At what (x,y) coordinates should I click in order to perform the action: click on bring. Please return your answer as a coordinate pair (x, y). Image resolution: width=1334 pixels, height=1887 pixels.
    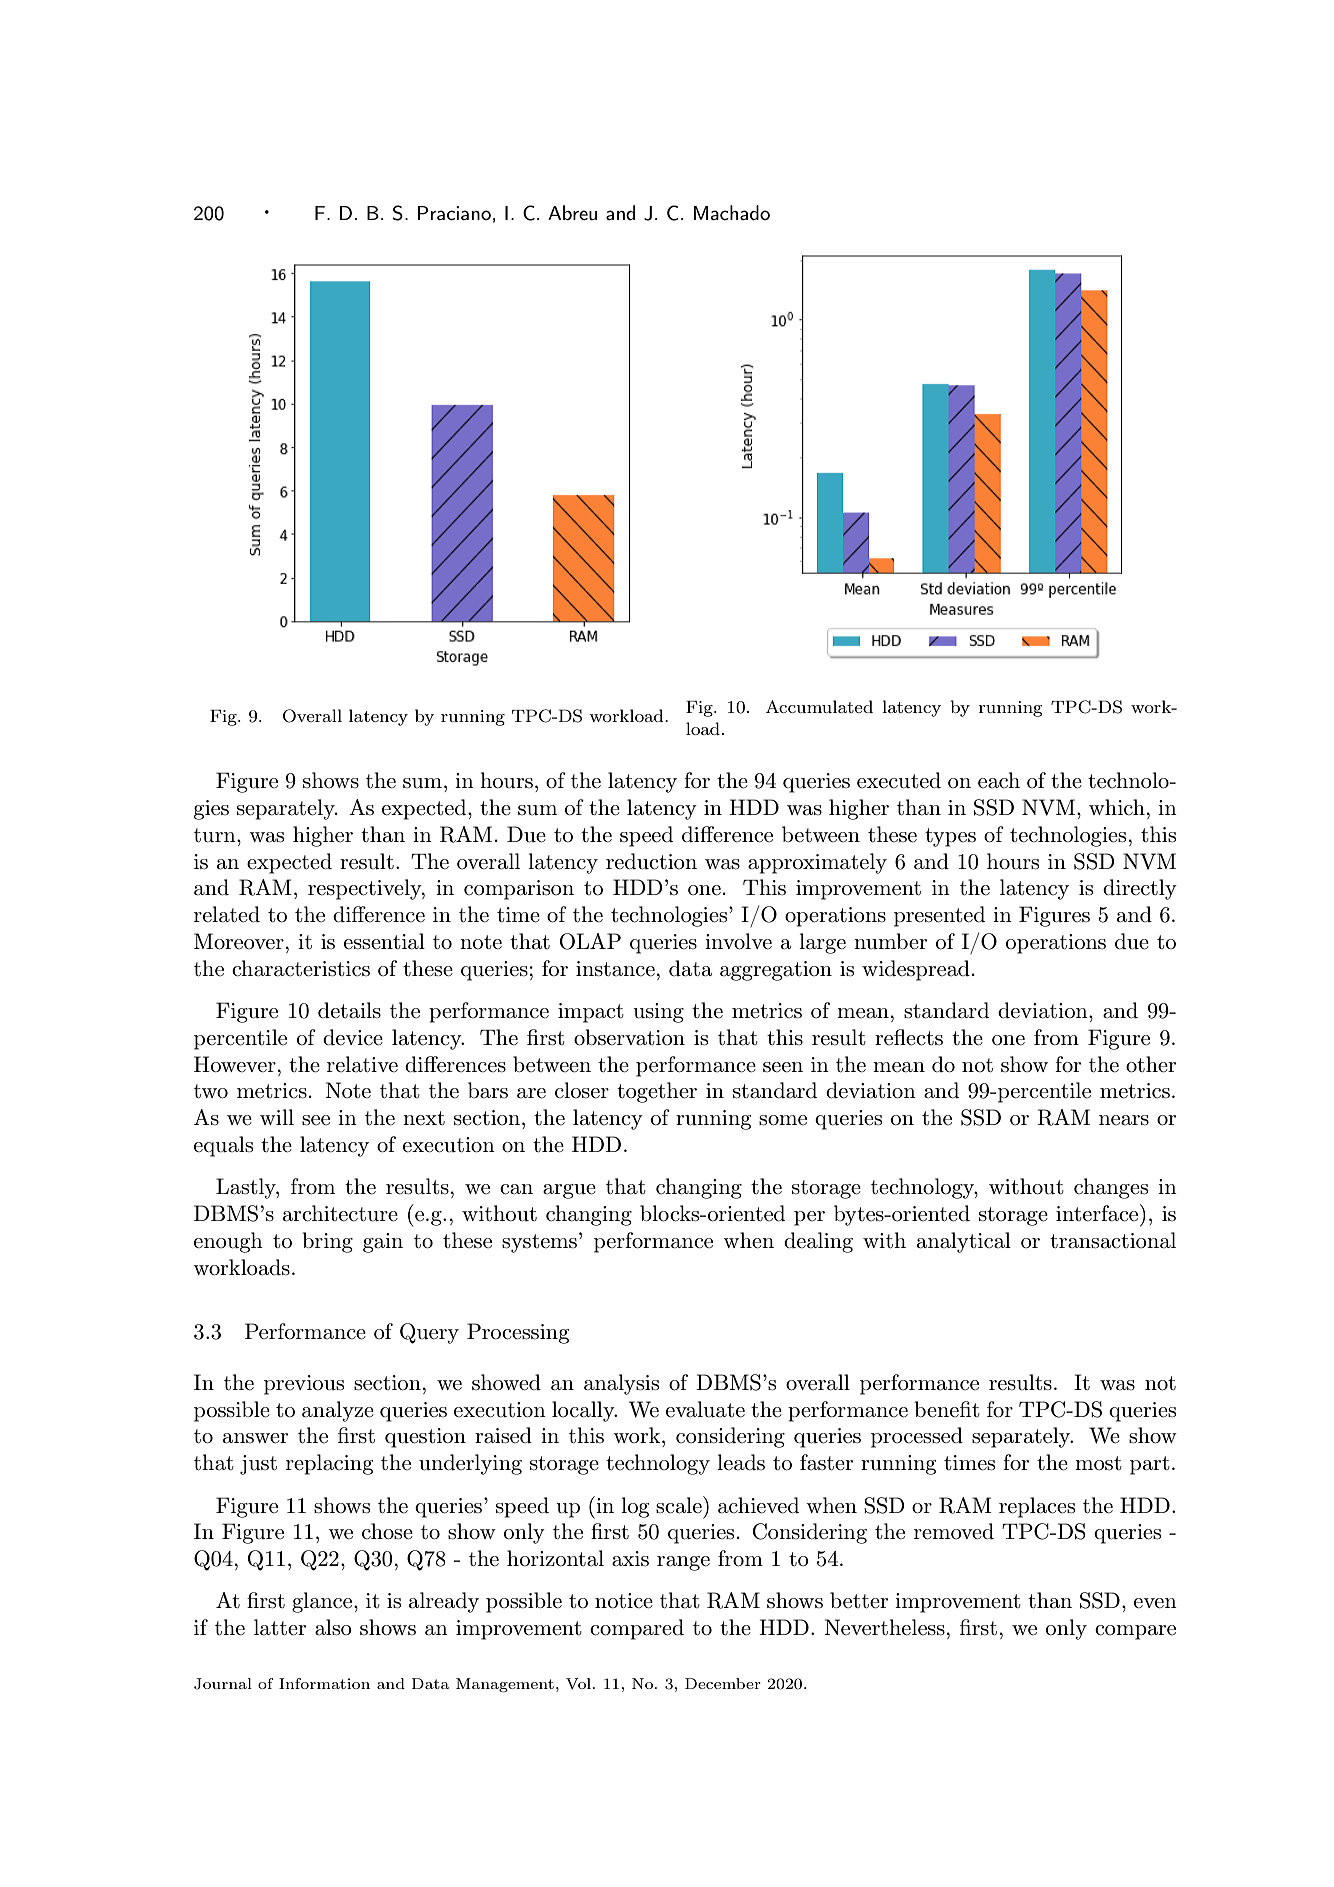
    Looking at the image, I should click on (327, 1242).
